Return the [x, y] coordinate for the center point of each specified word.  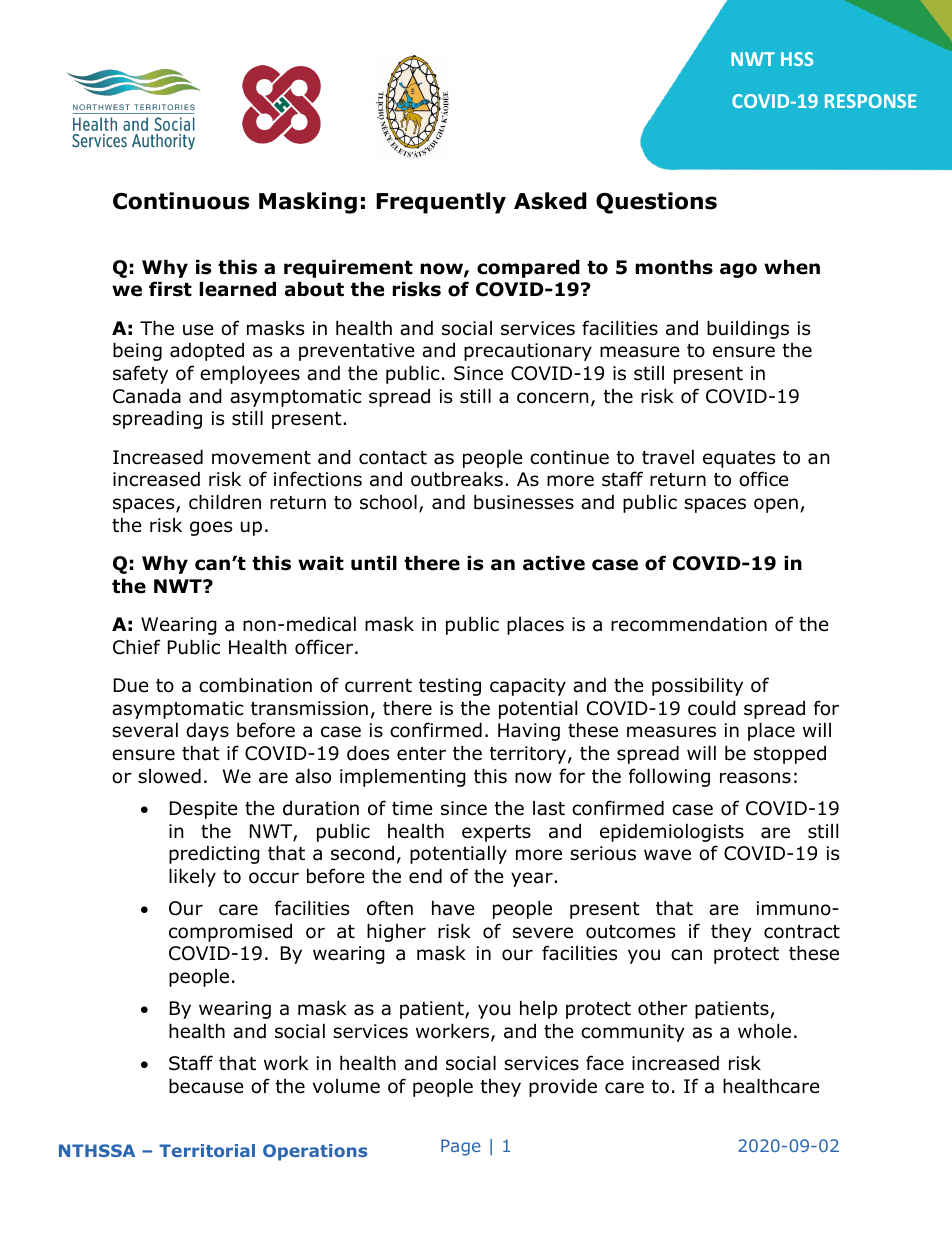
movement [261, 458]
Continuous [181, 201]
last [549, 808]
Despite [204, 810]
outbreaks [457, 479]
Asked [550, 201]
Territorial [207, 1150]
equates [739, 459]
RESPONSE [870, 101]
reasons [755, 778]
